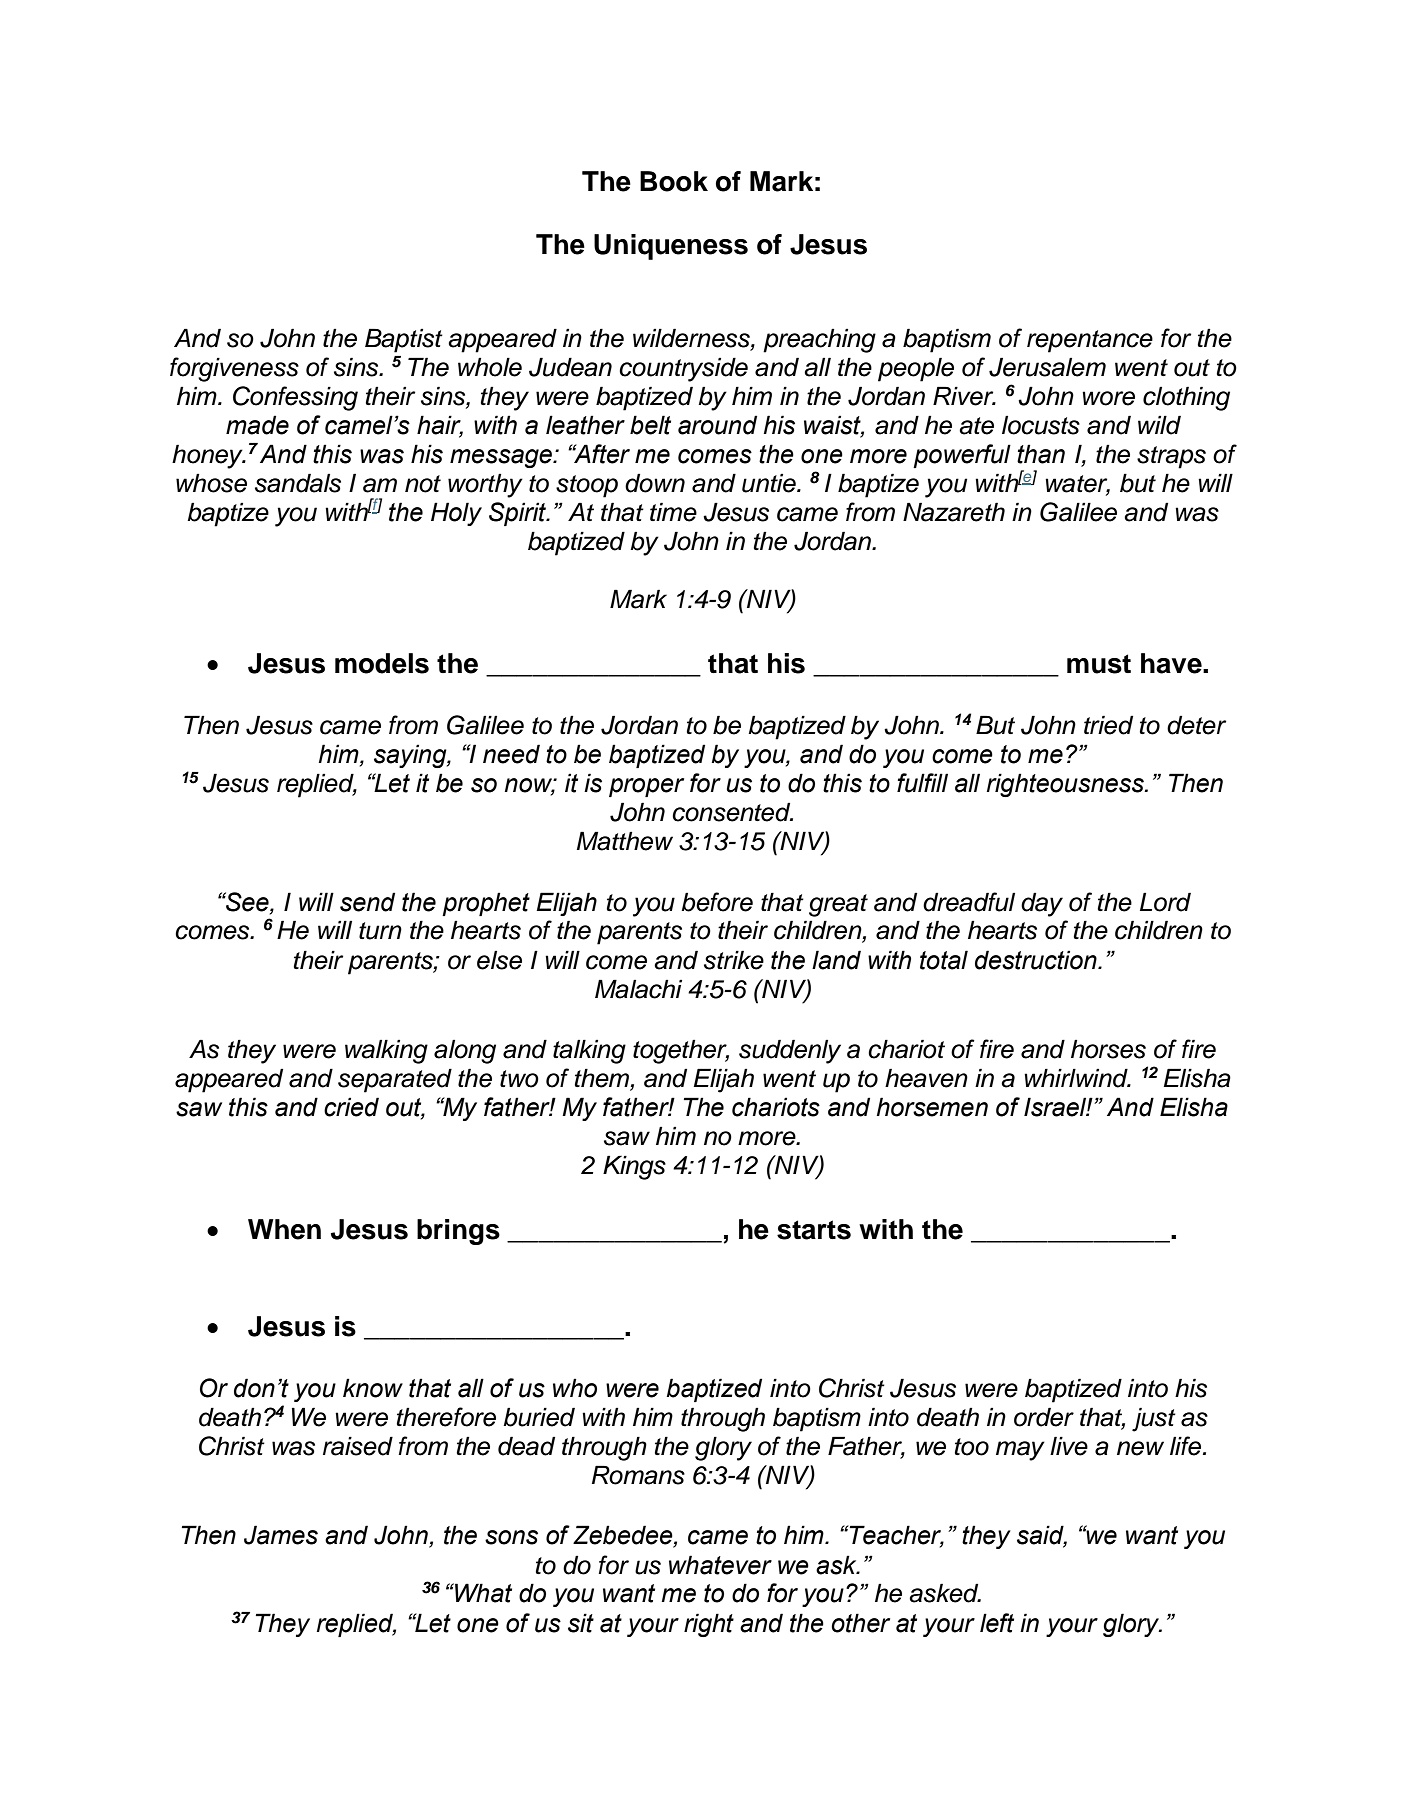 This document has height=1816, width=1404. I want to click on repentance, so click(1090, 341).
